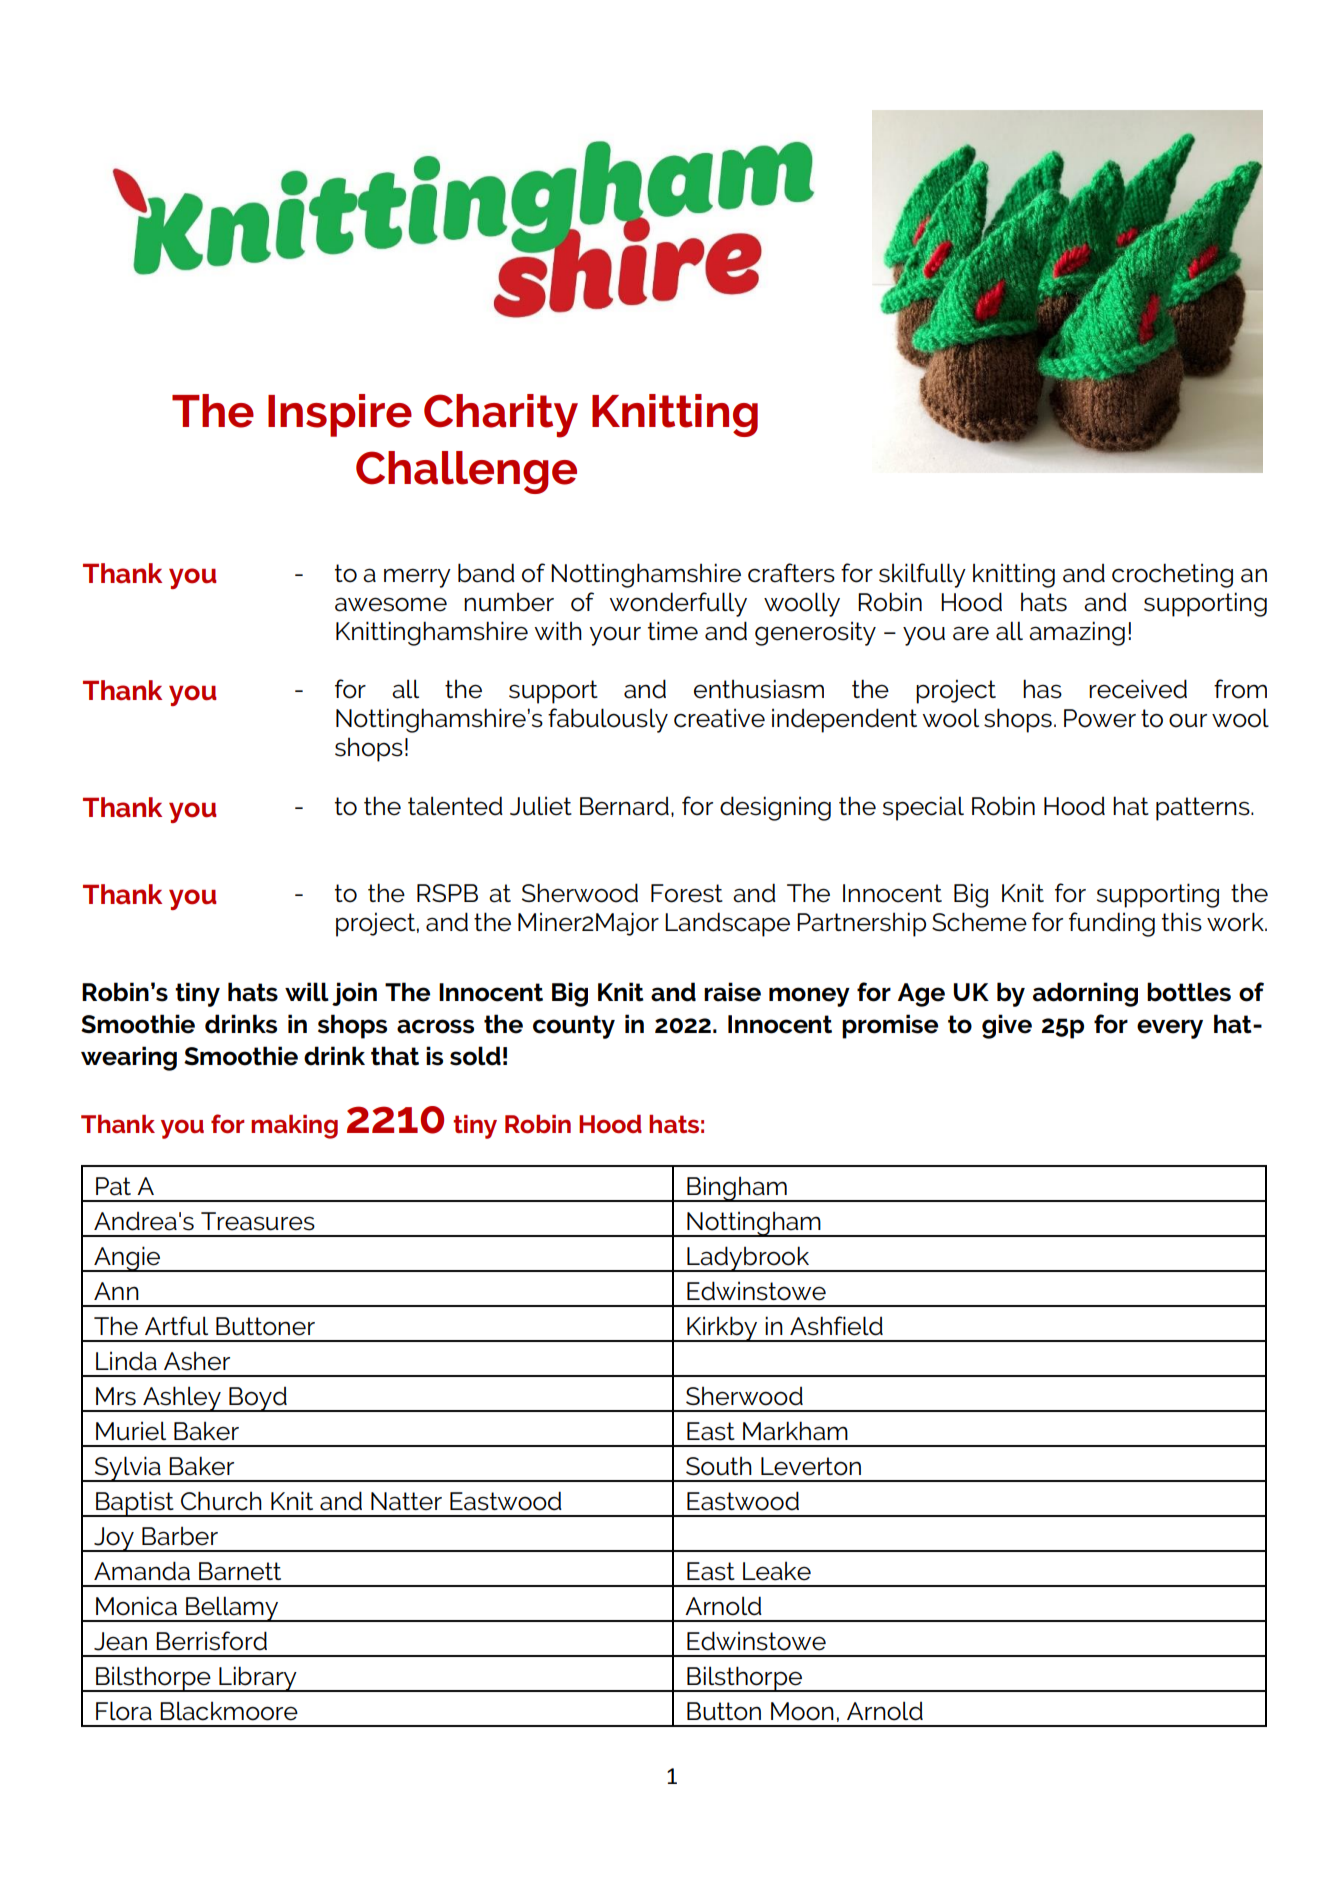 This page has width=1344, height=1901. I want to click on will, so click(307, 992).
